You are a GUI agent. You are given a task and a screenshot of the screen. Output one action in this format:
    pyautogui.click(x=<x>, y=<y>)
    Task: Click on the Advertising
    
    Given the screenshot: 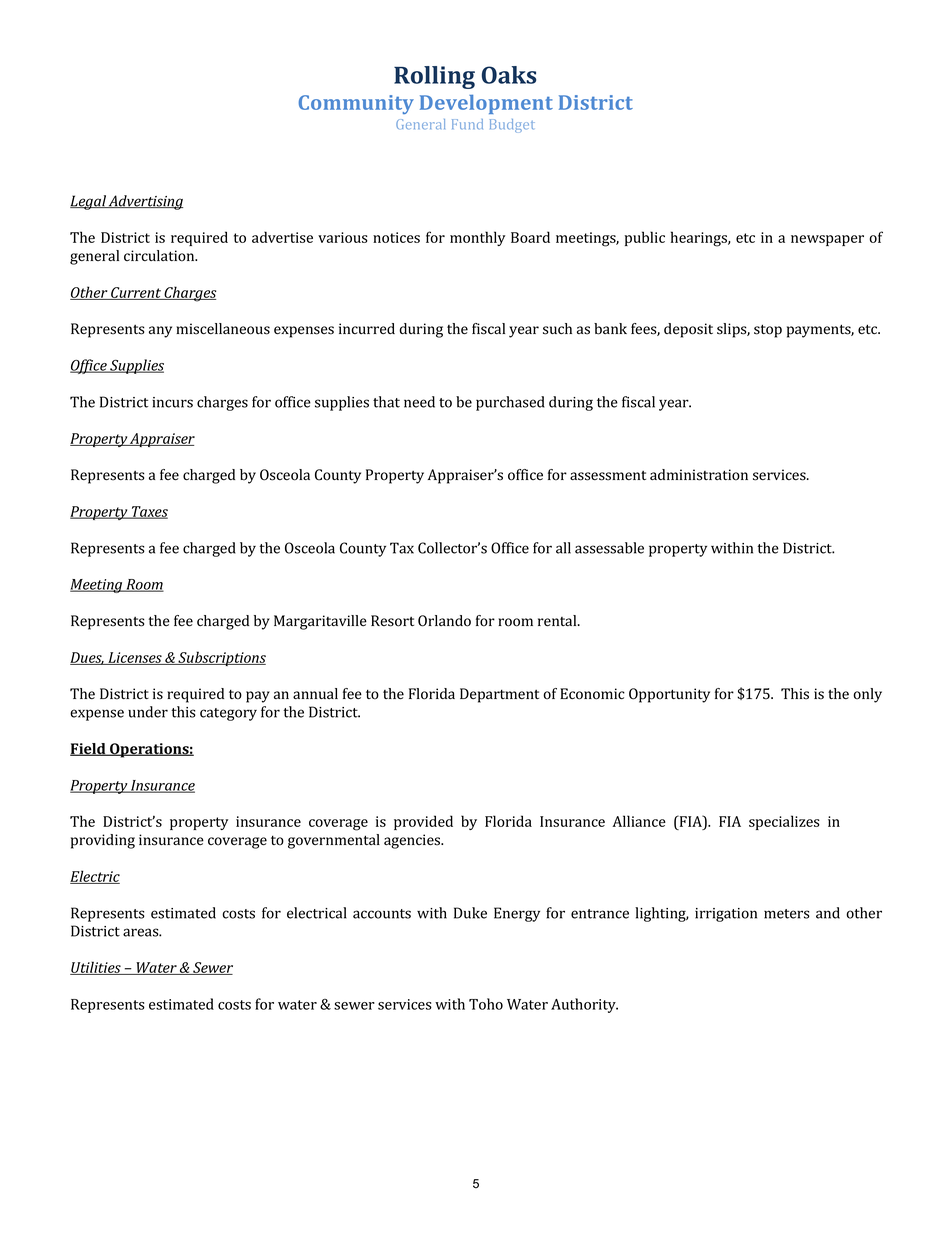 What is the action you would take?
    pyautogui.click(x=145, y=202)
